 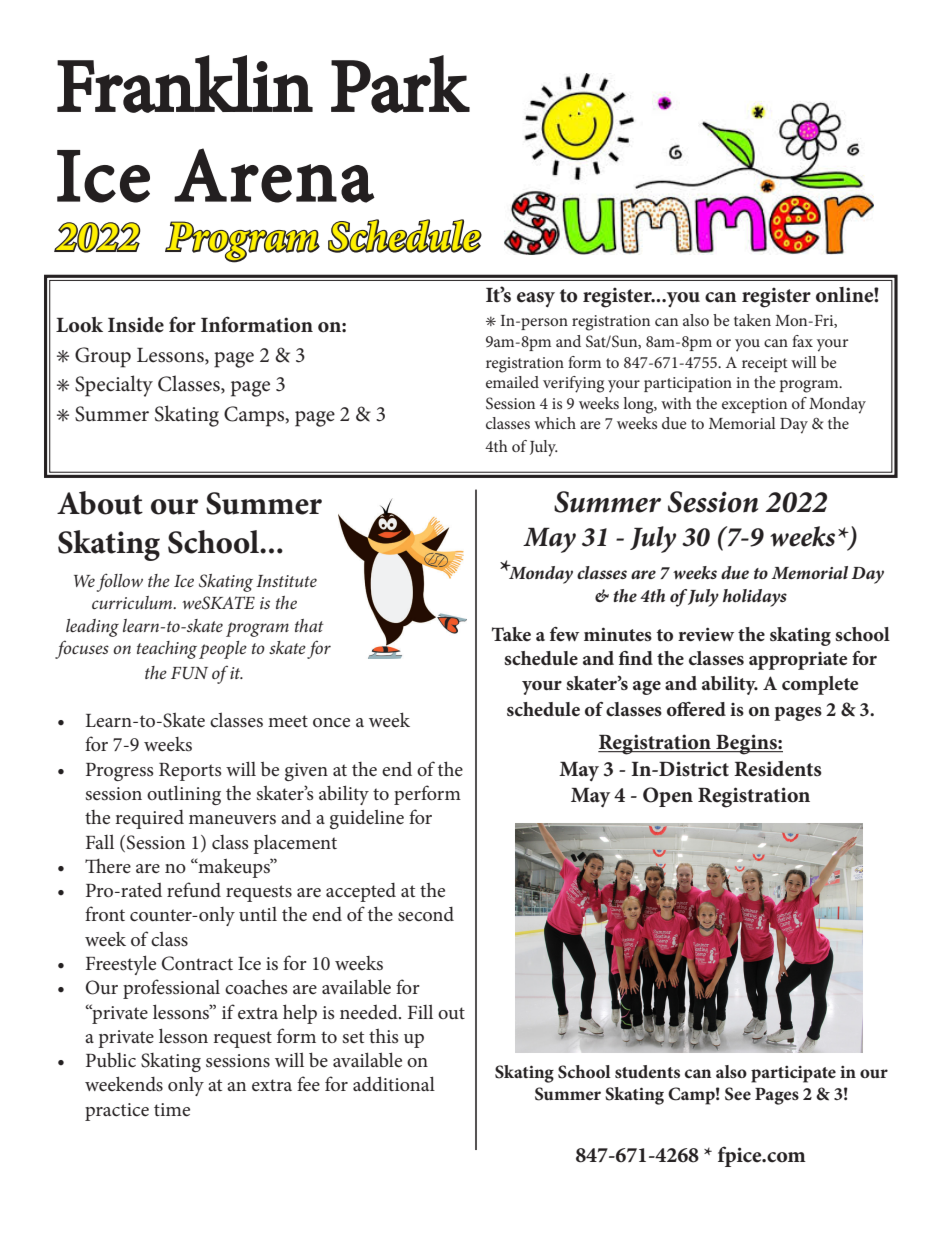 What do you see at coordinates (400, 84) in the document?
I see `Park` at bounding box center [400, 84].
